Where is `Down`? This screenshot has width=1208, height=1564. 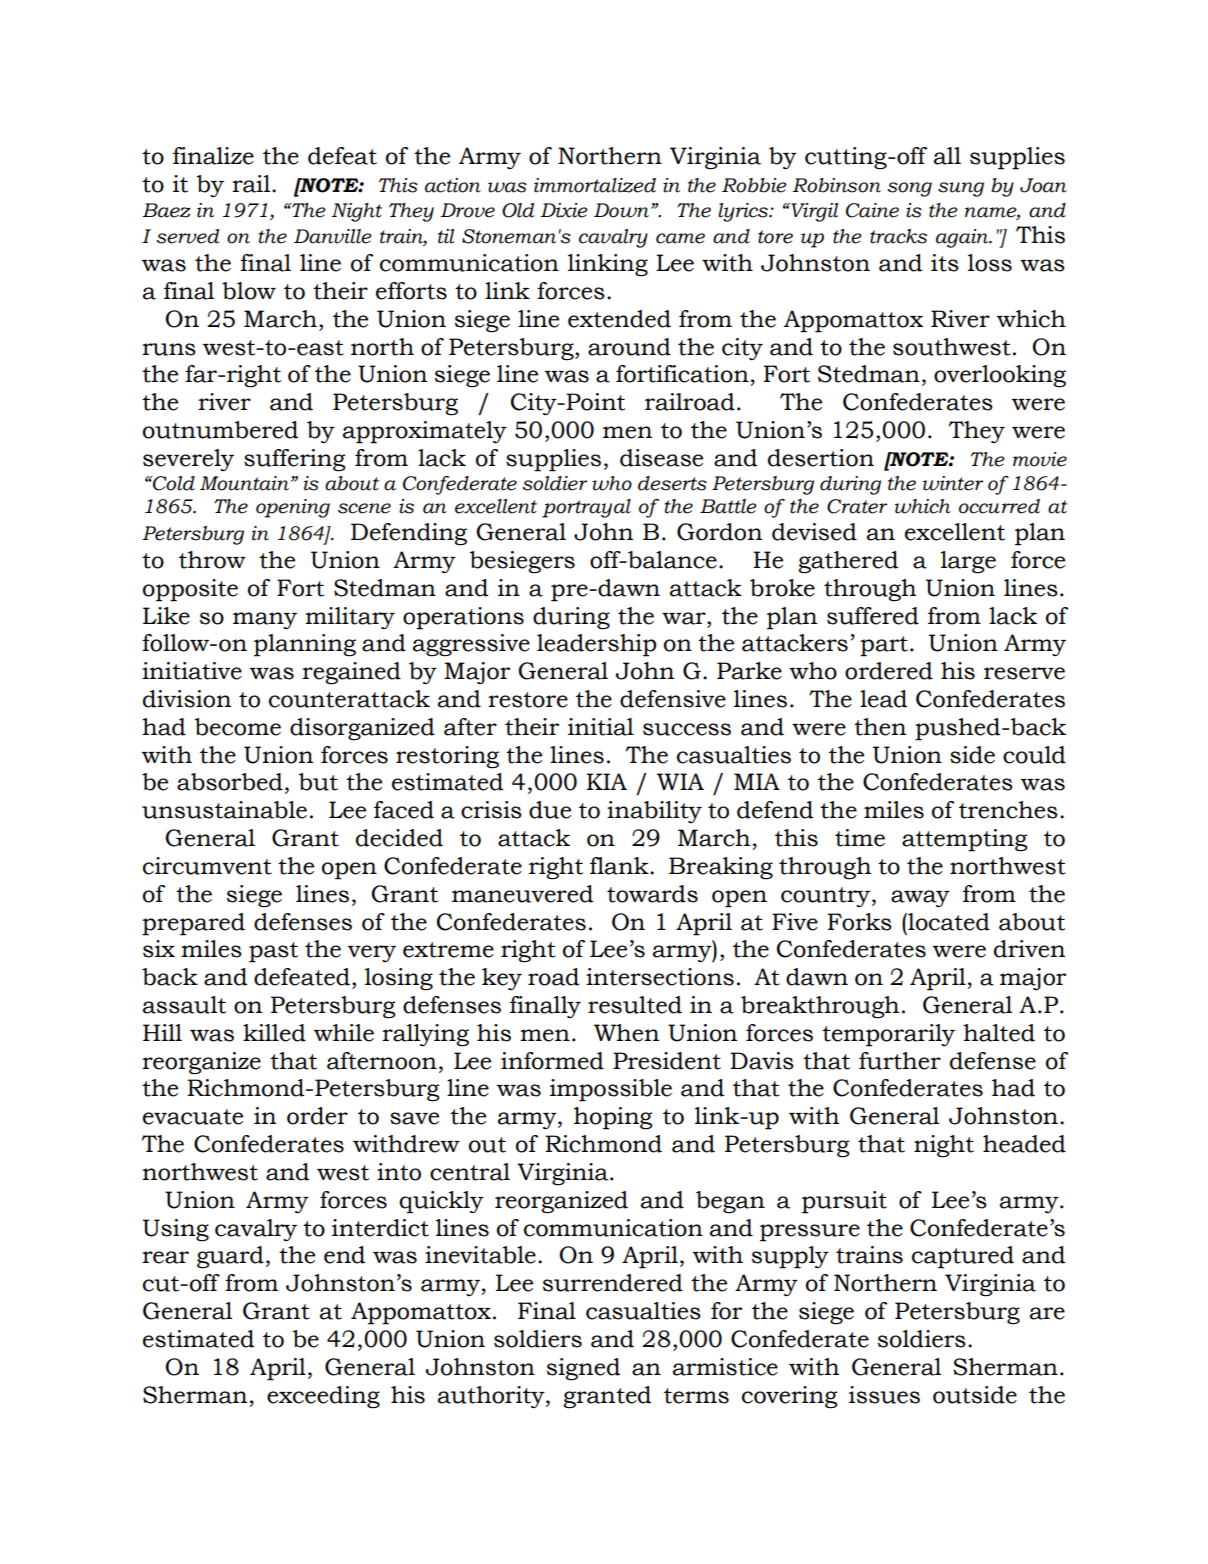
Down is located at coordinates (621, 210).
